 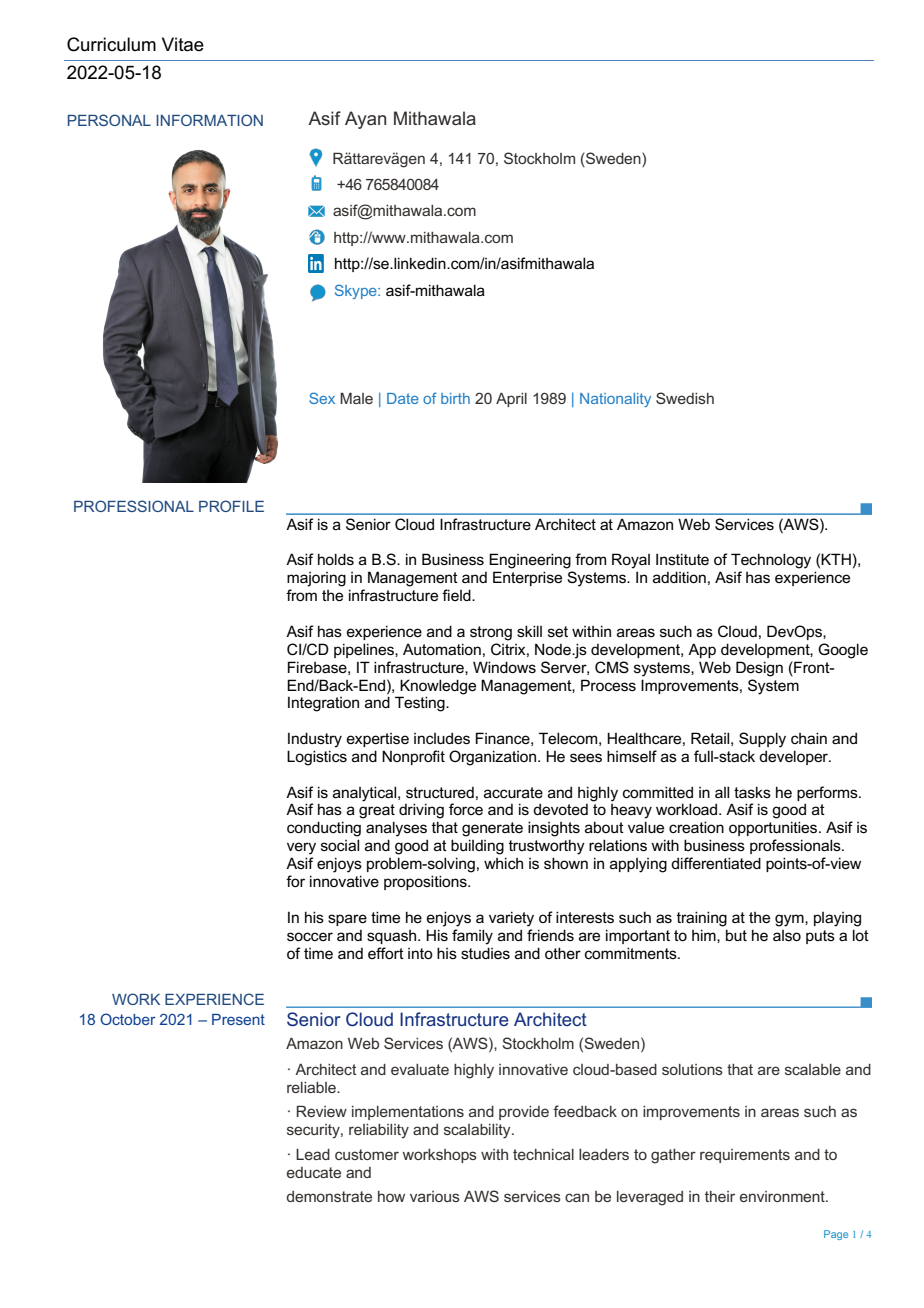 What do you see at coordinates (759, 669) in the page?
I see `Design` at bounding box center [759, 669].
